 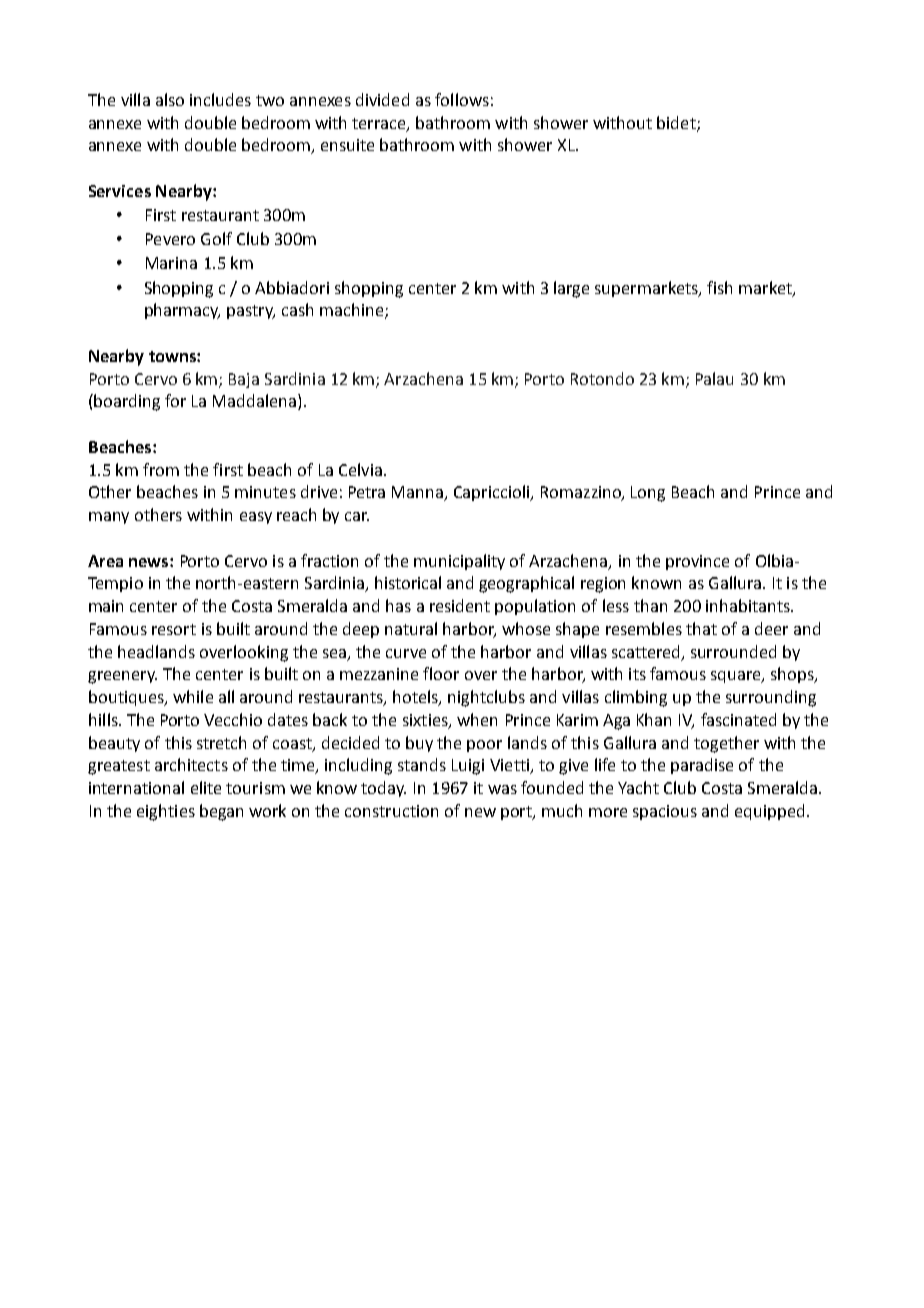 I want to click on bidet, so click(x=677, y=123).
